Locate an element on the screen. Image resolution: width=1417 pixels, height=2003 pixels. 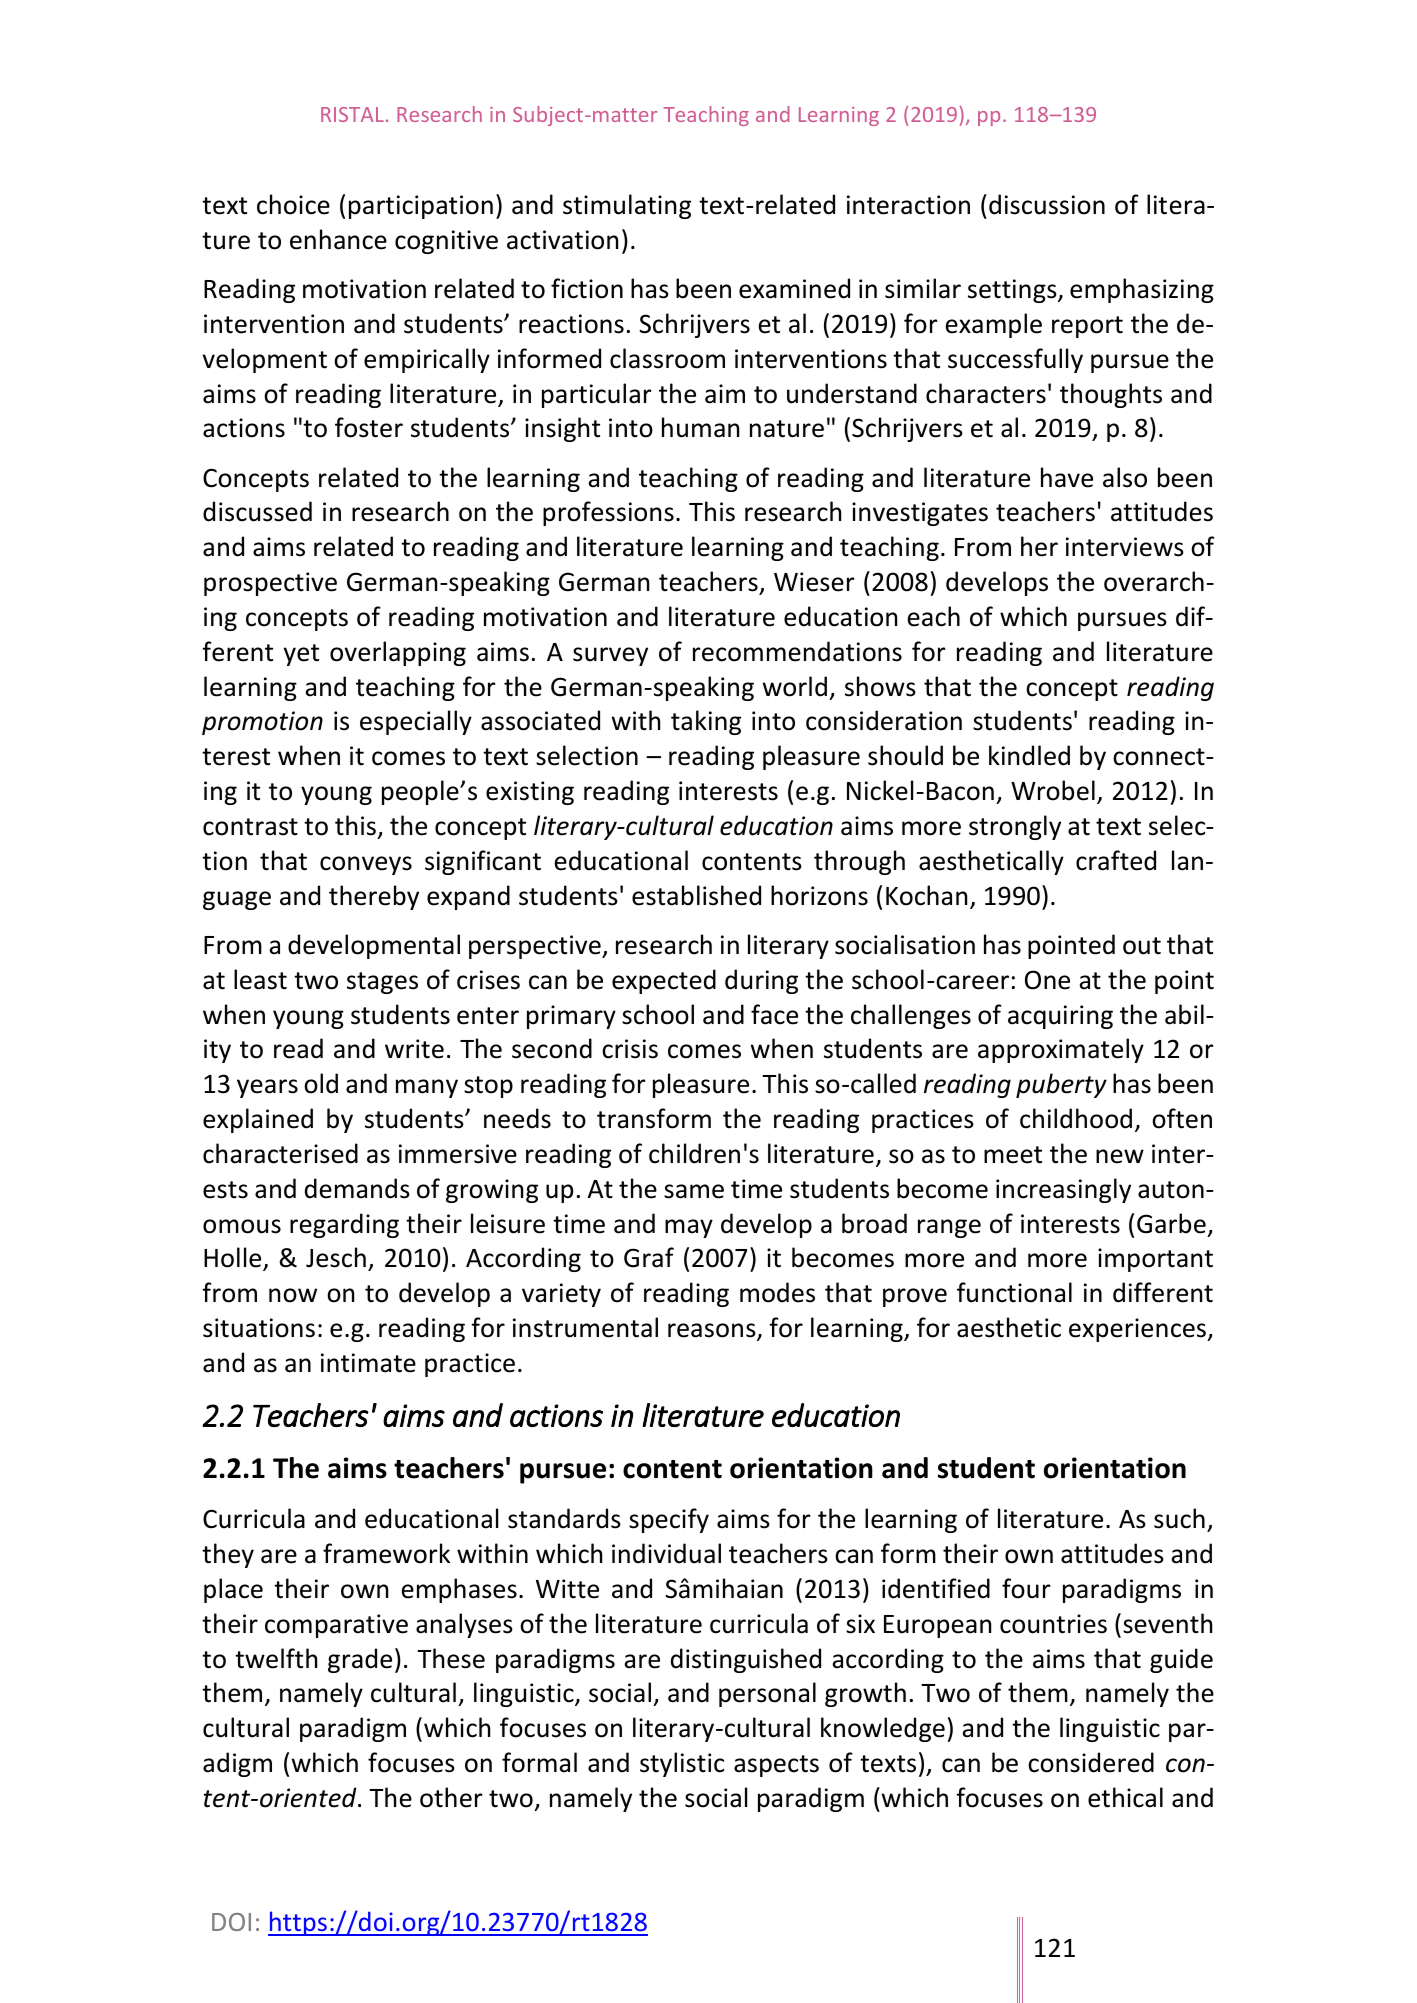
grade is located at coordinates (360, 1660).
